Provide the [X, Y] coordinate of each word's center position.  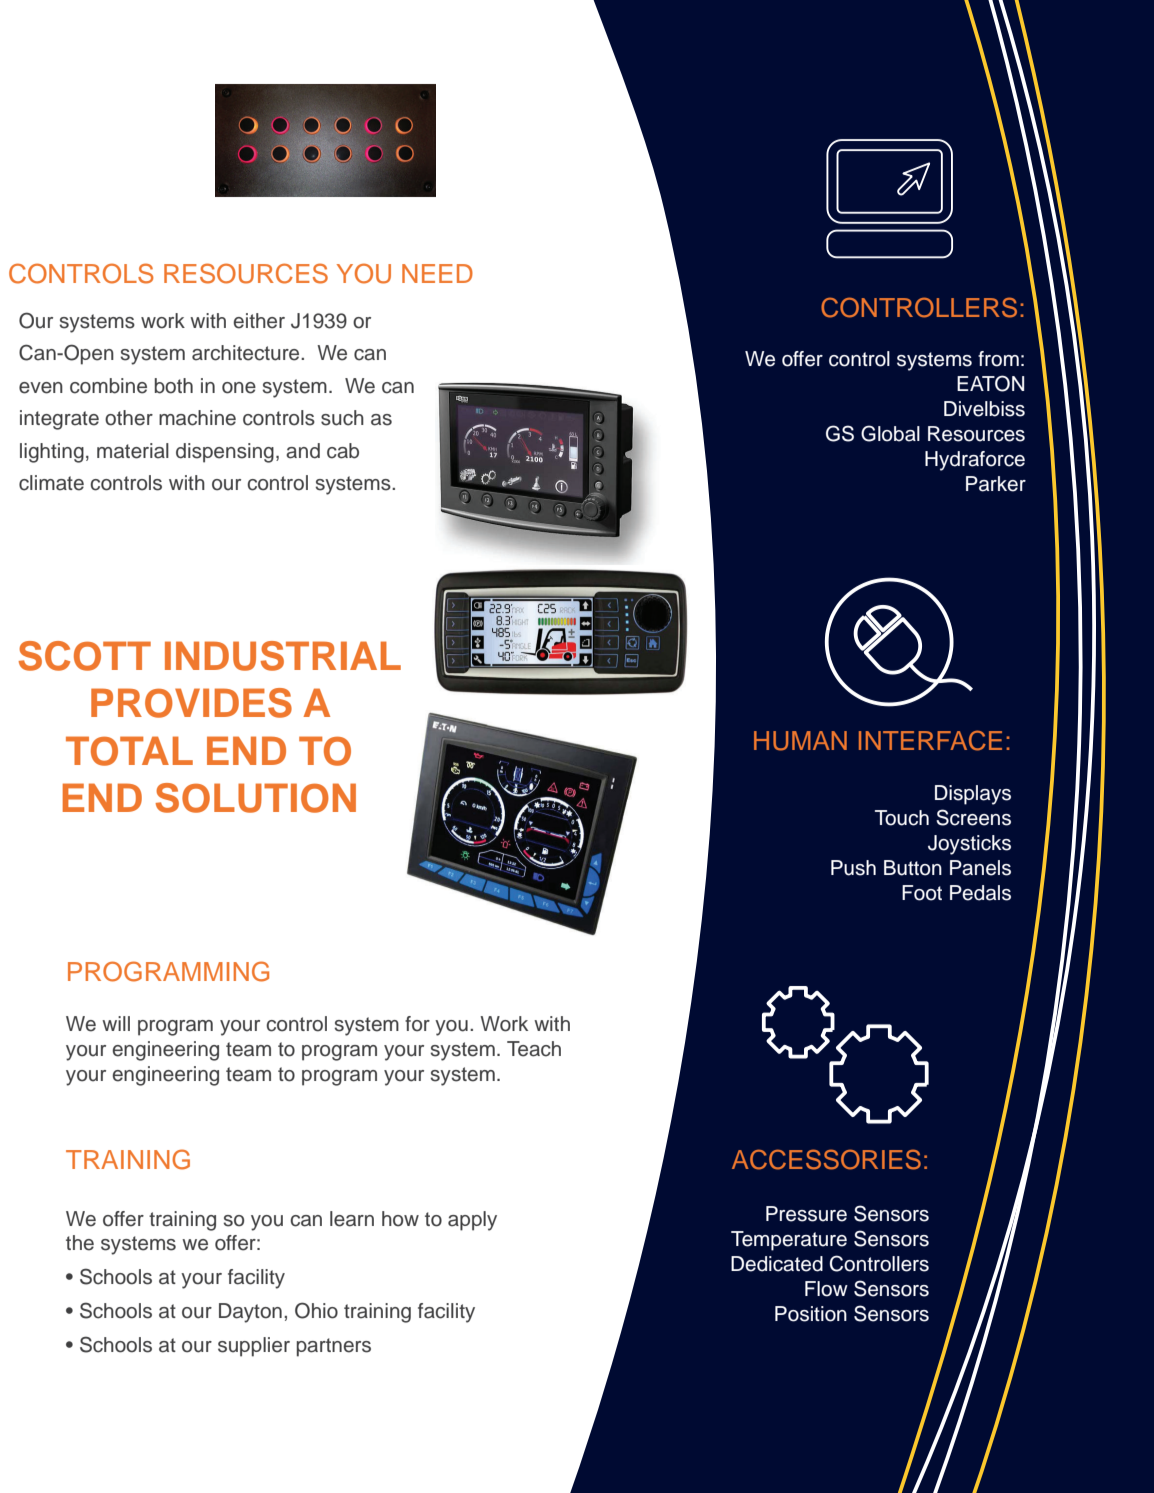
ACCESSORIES [826, 1159]
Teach [534, 1049]
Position [811, 1314]
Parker [996, 484]
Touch [902, 818]
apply [472, 1221]
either [259, 321]
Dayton [250, 1313]
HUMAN [800, 741]
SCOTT [85, 656]
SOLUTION [256, 798]
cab [343, 451]
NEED [437, 273]
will [116, 1023]
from [998, 359]
